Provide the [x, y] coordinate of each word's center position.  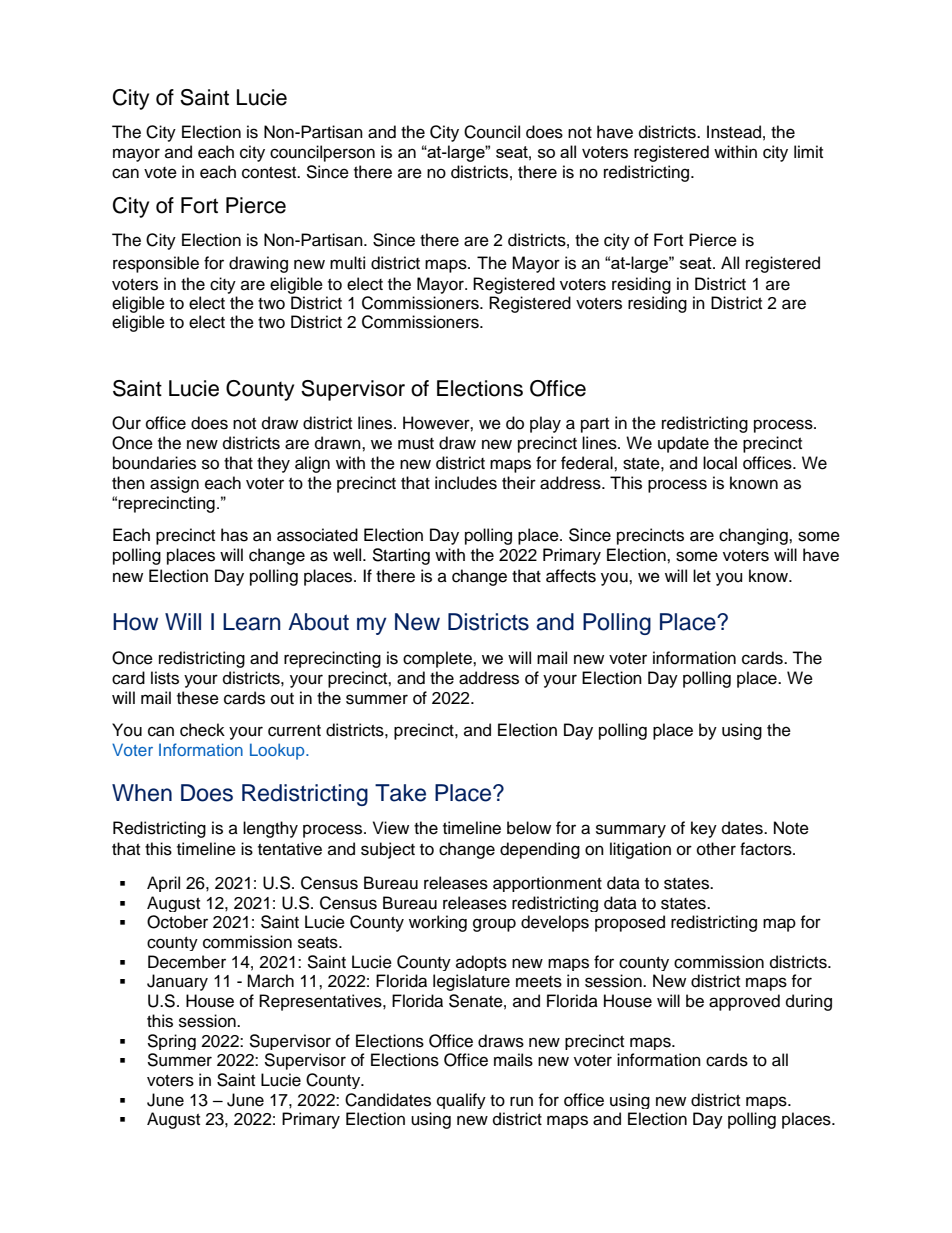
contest [270, 173]
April [163, 884]
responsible [156, 264]
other [716, 849]
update [683, 444]
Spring [171, 1042]
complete [438, 659]
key [704, 829]
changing [754, 536]
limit [808, 151]
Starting [401, 556]
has [234, 535]
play [545, 424]
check [202, 730]
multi [347, 263]
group [494, 925]
